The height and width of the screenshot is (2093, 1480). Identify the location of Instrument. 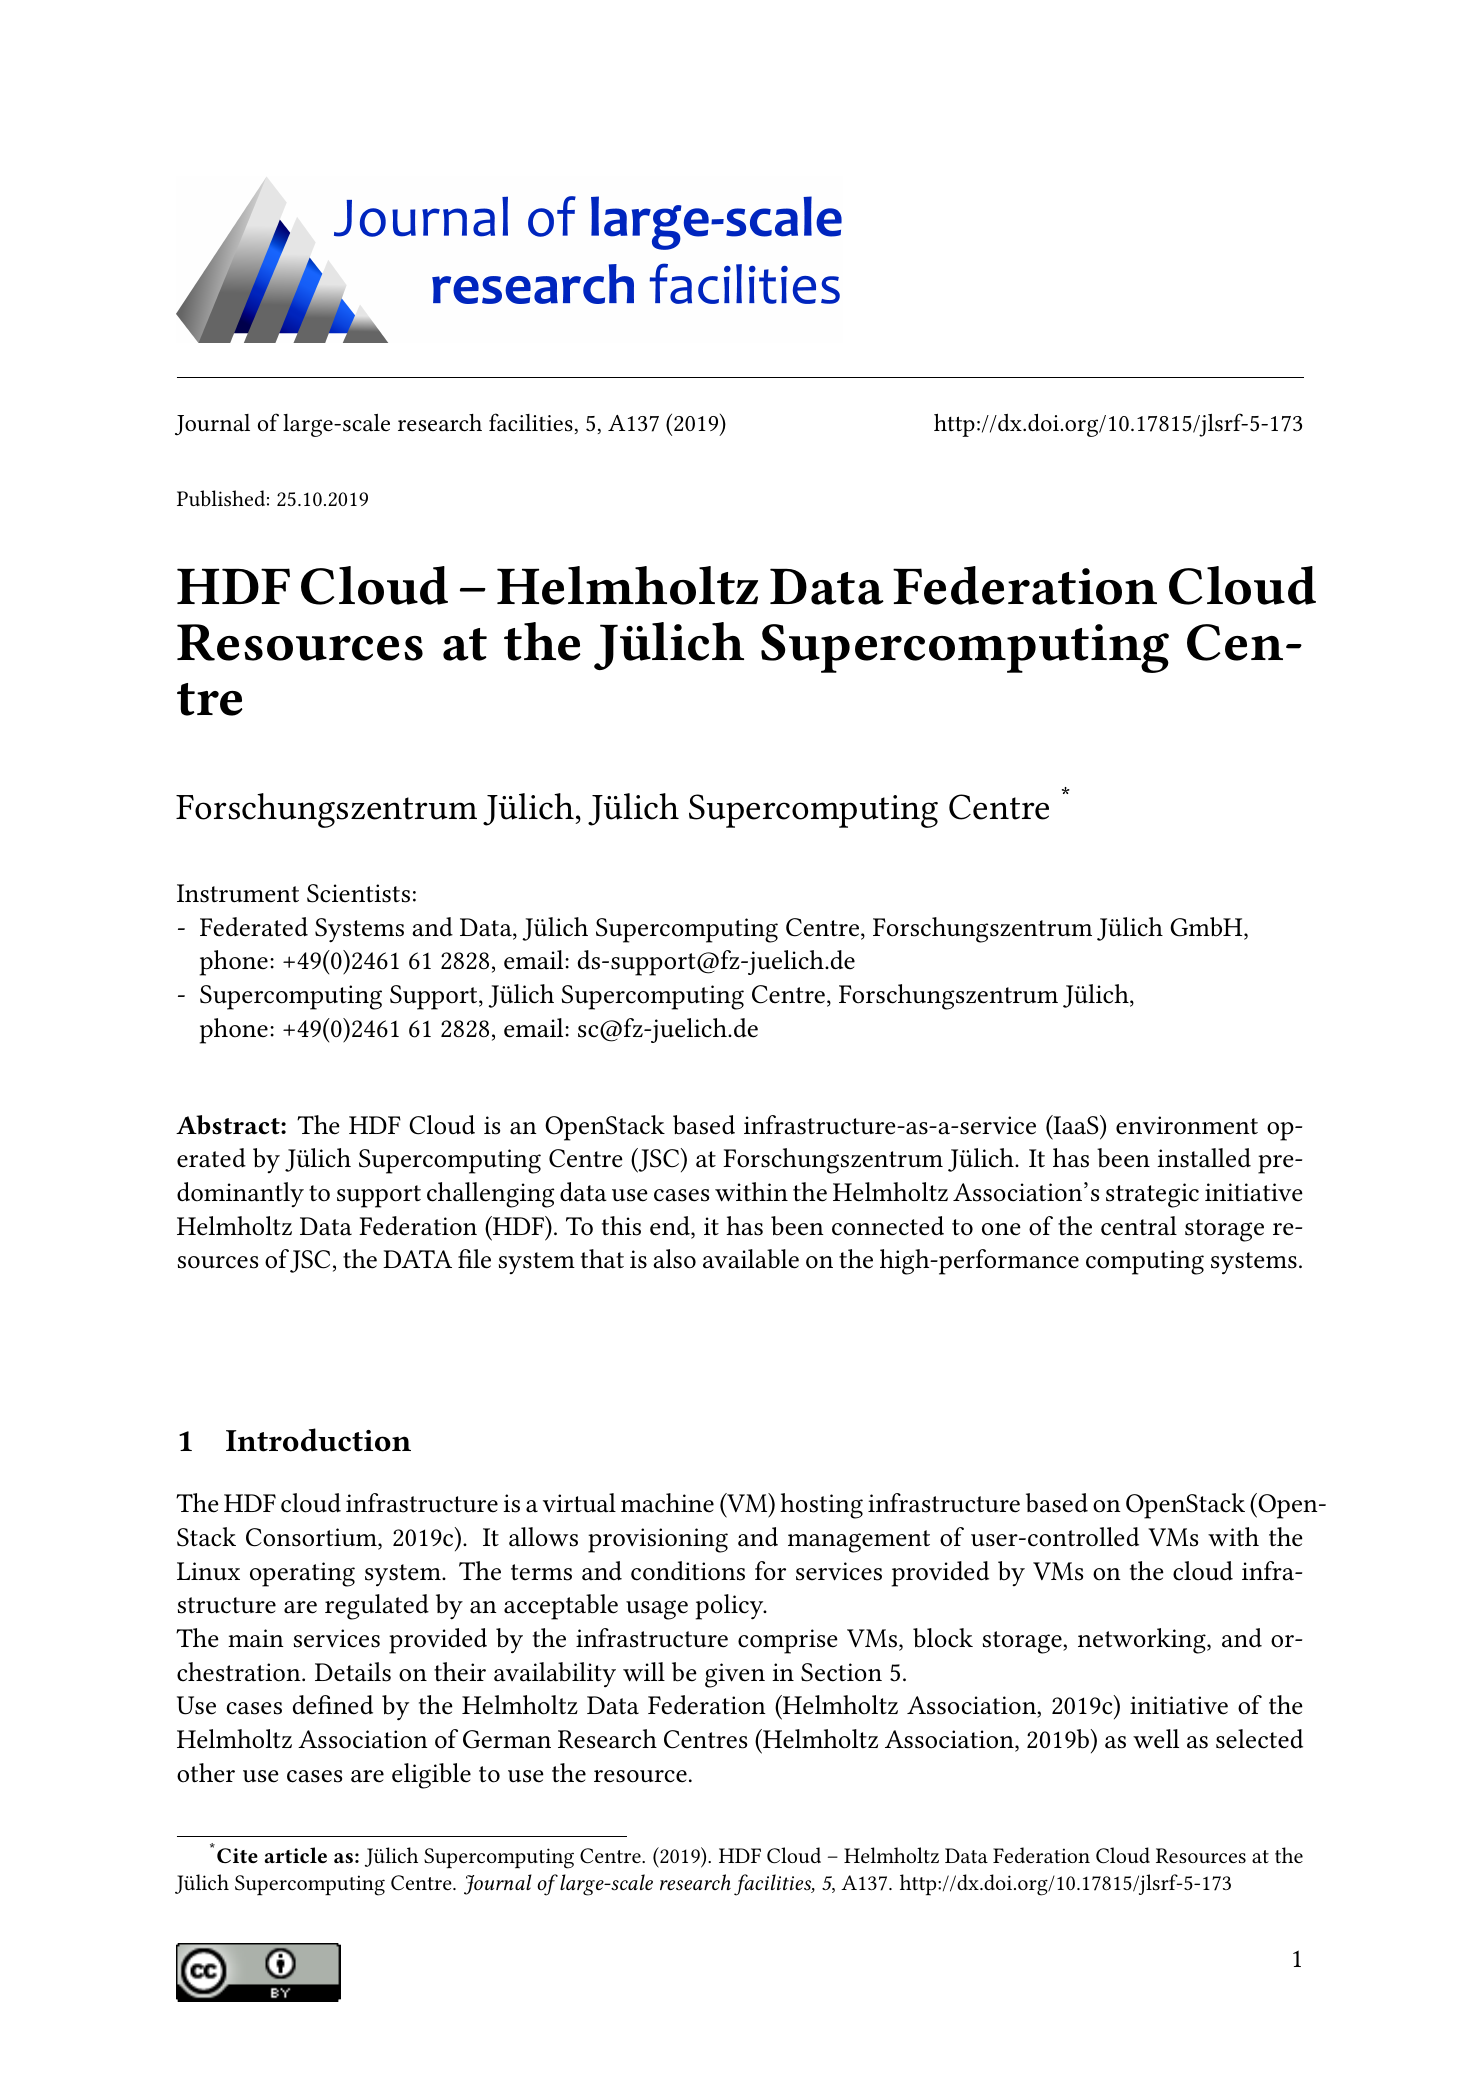
(238, 893).
